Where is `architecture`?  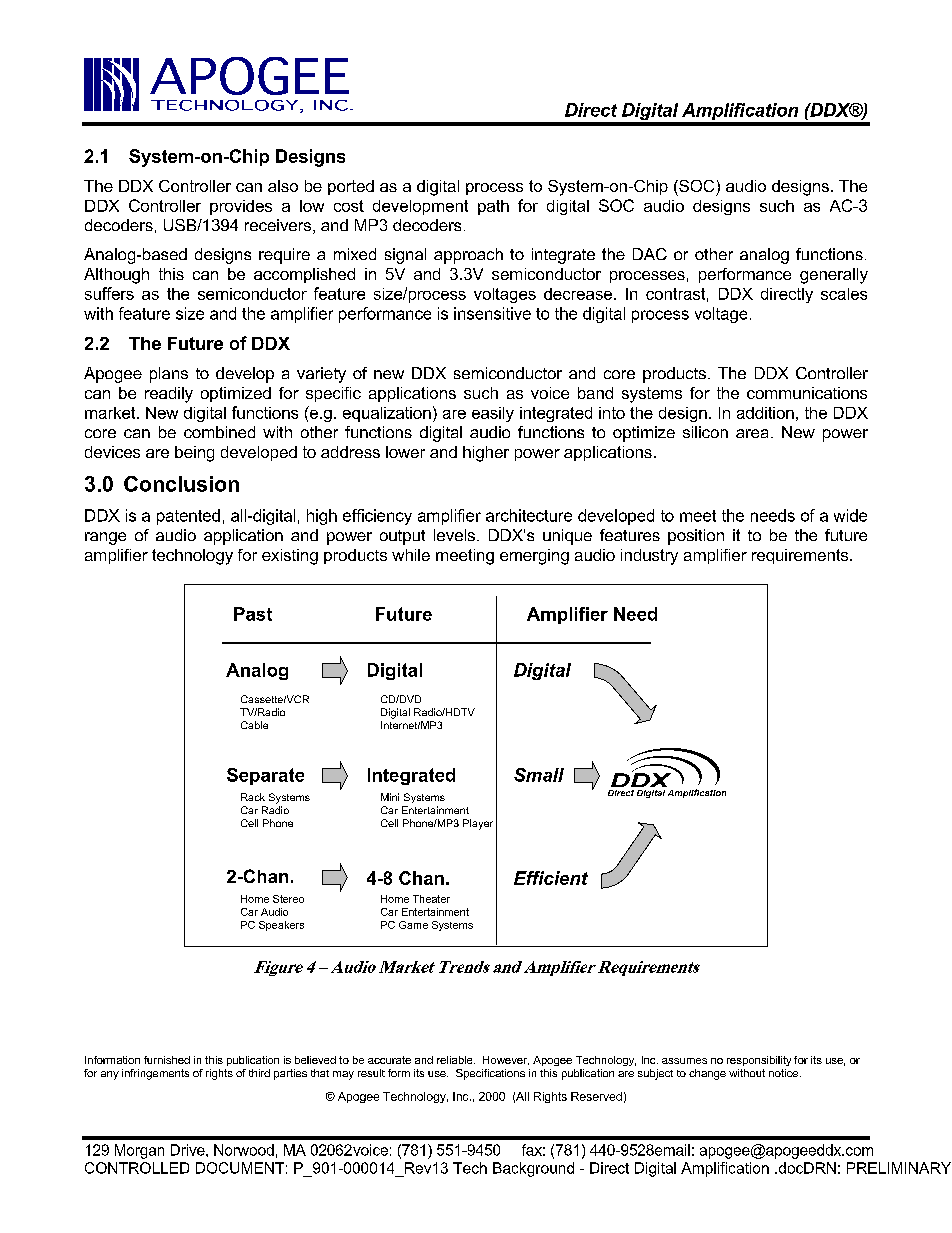 architecture is located at coordinates (529, 515).
